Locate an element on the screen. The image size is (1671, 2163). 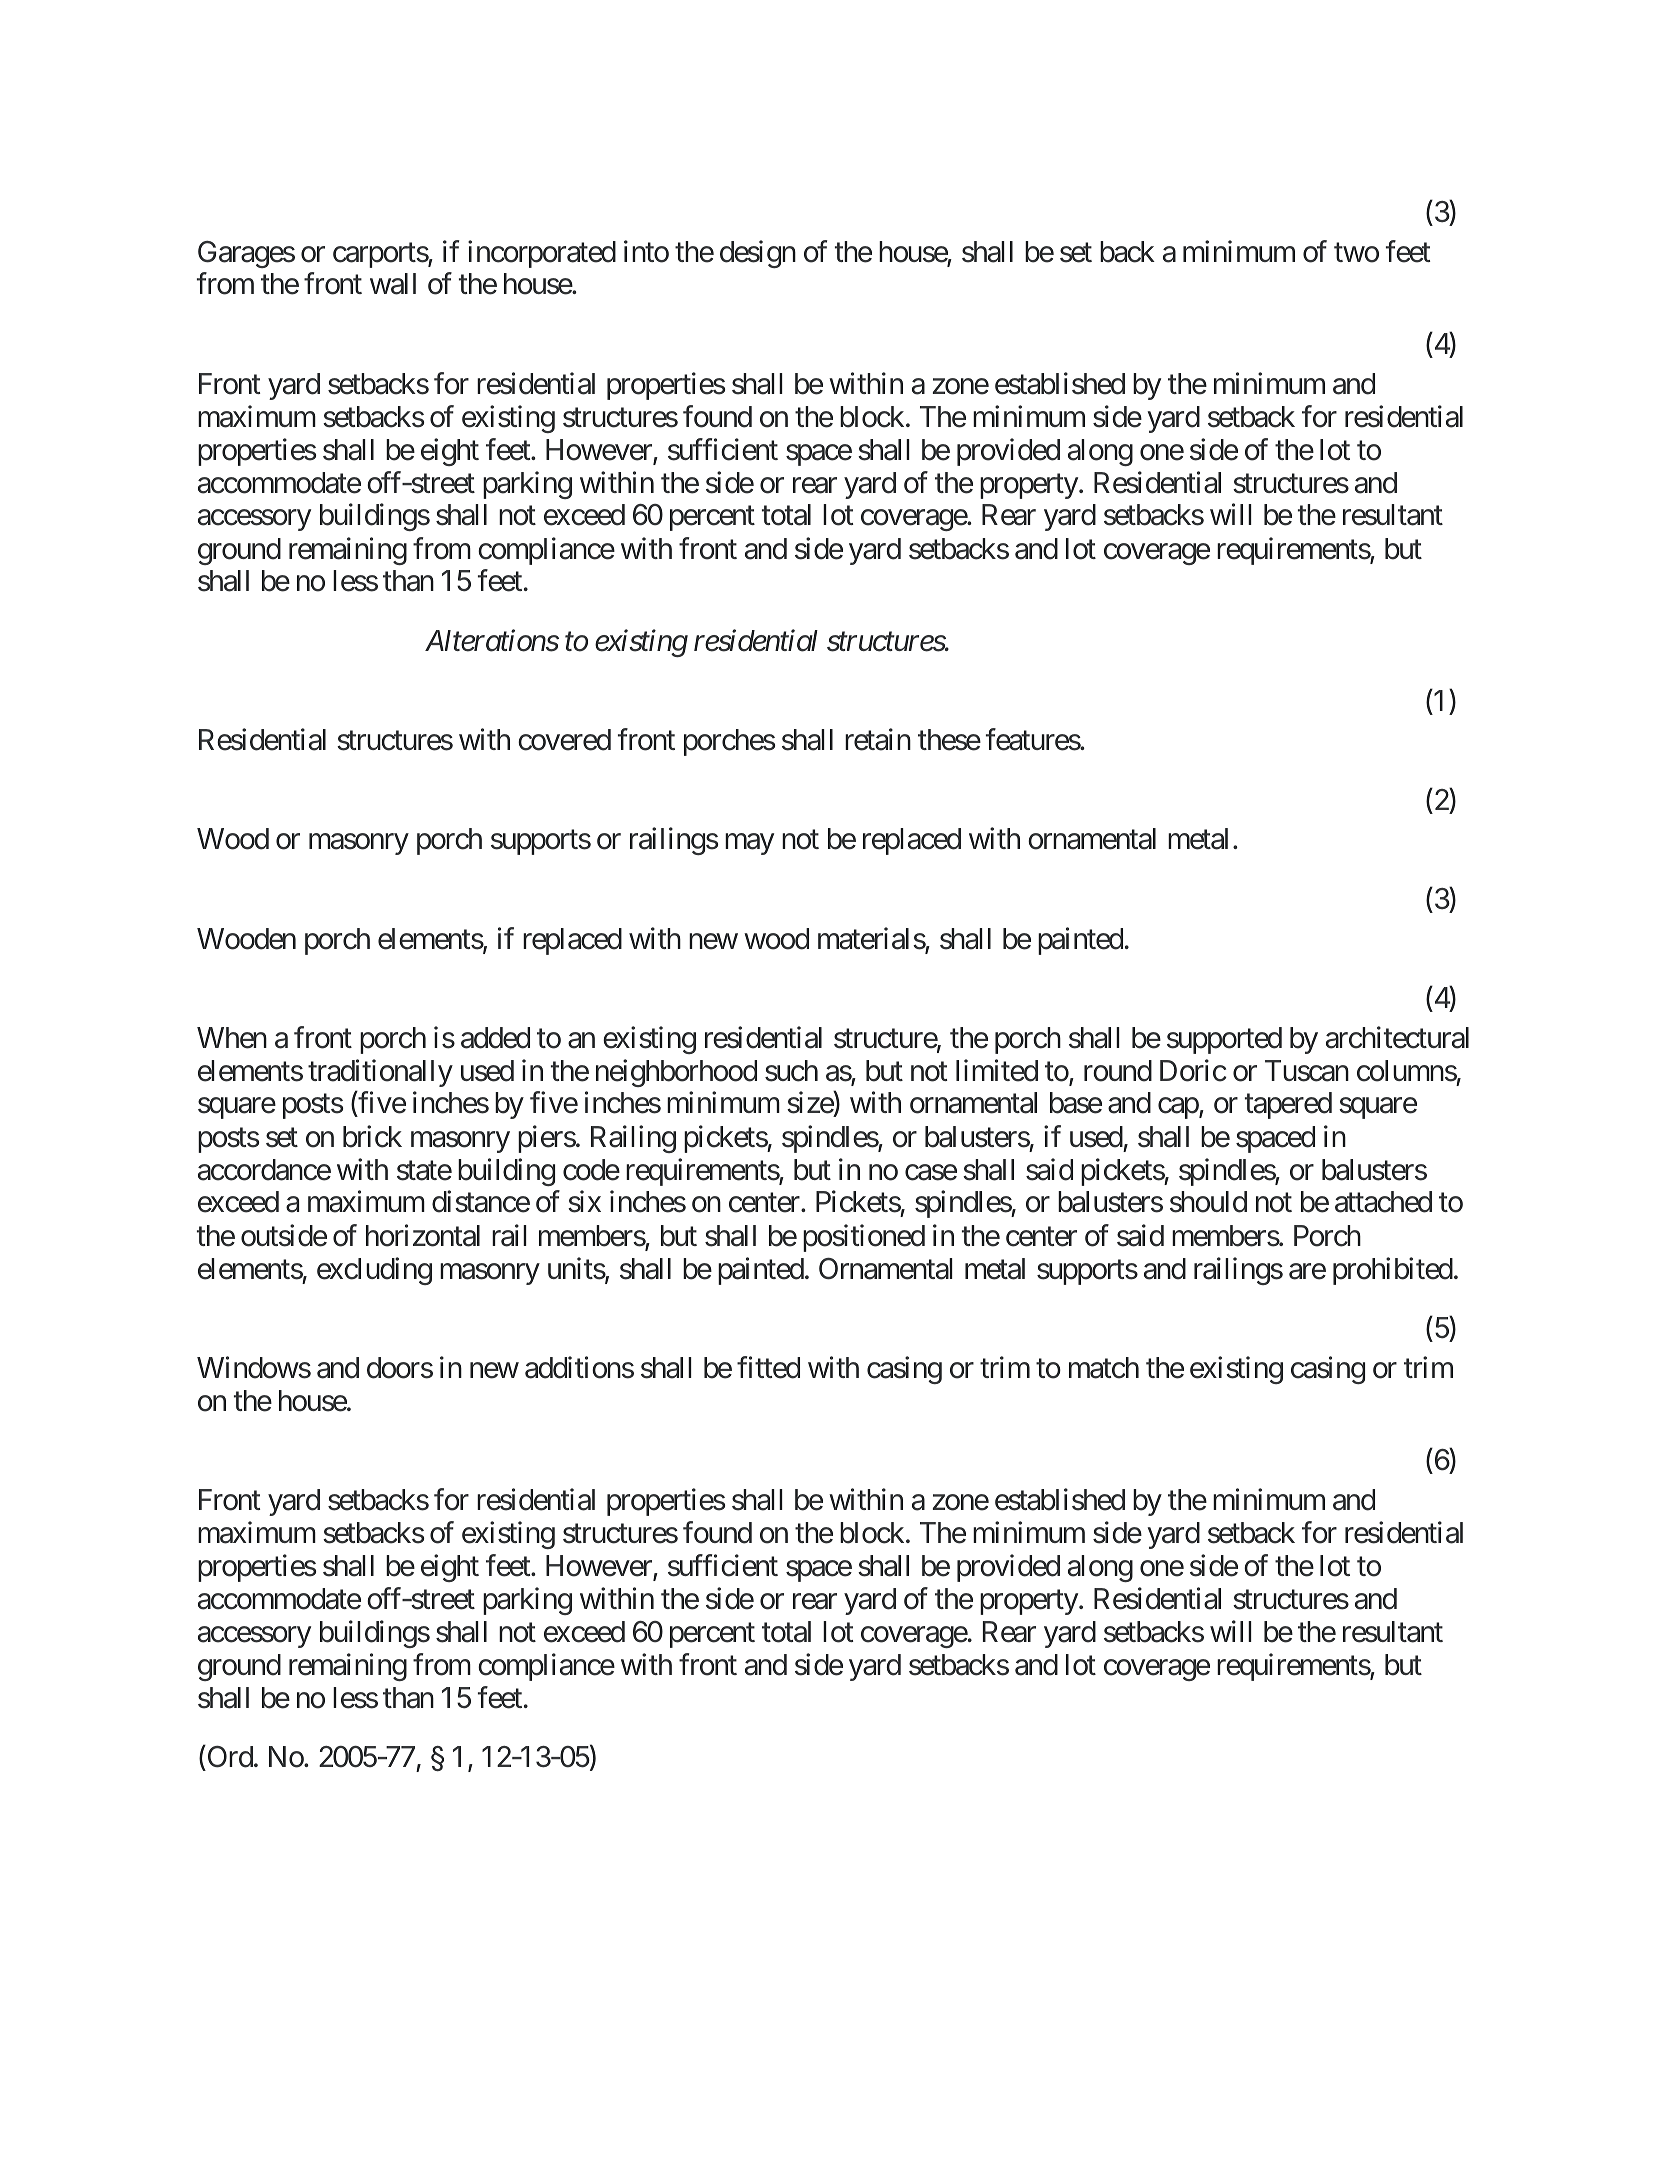
excluding is located at coordinates (374, 1271).
